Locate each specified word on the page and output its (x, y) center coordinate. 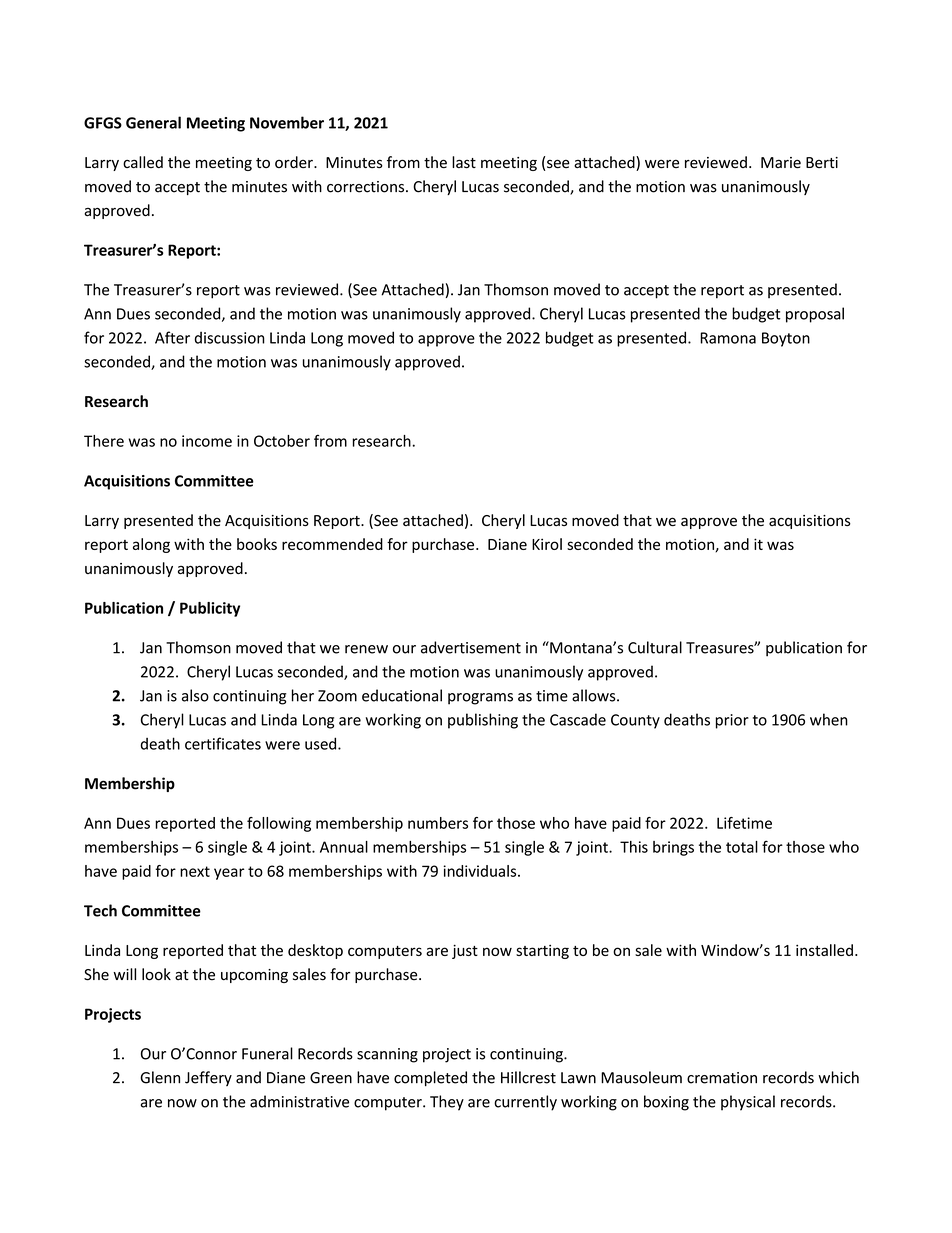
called (143, 162)
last (464, 162)
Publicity (210, 609)
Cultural (655, 647)
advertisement (471, 647)
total (742, 847)
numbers (438, 823)
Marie (781, 163)
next (195, 871)
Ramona (728, 338)
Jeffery (208, 1078)
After (172, 337)
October (282, 441)
